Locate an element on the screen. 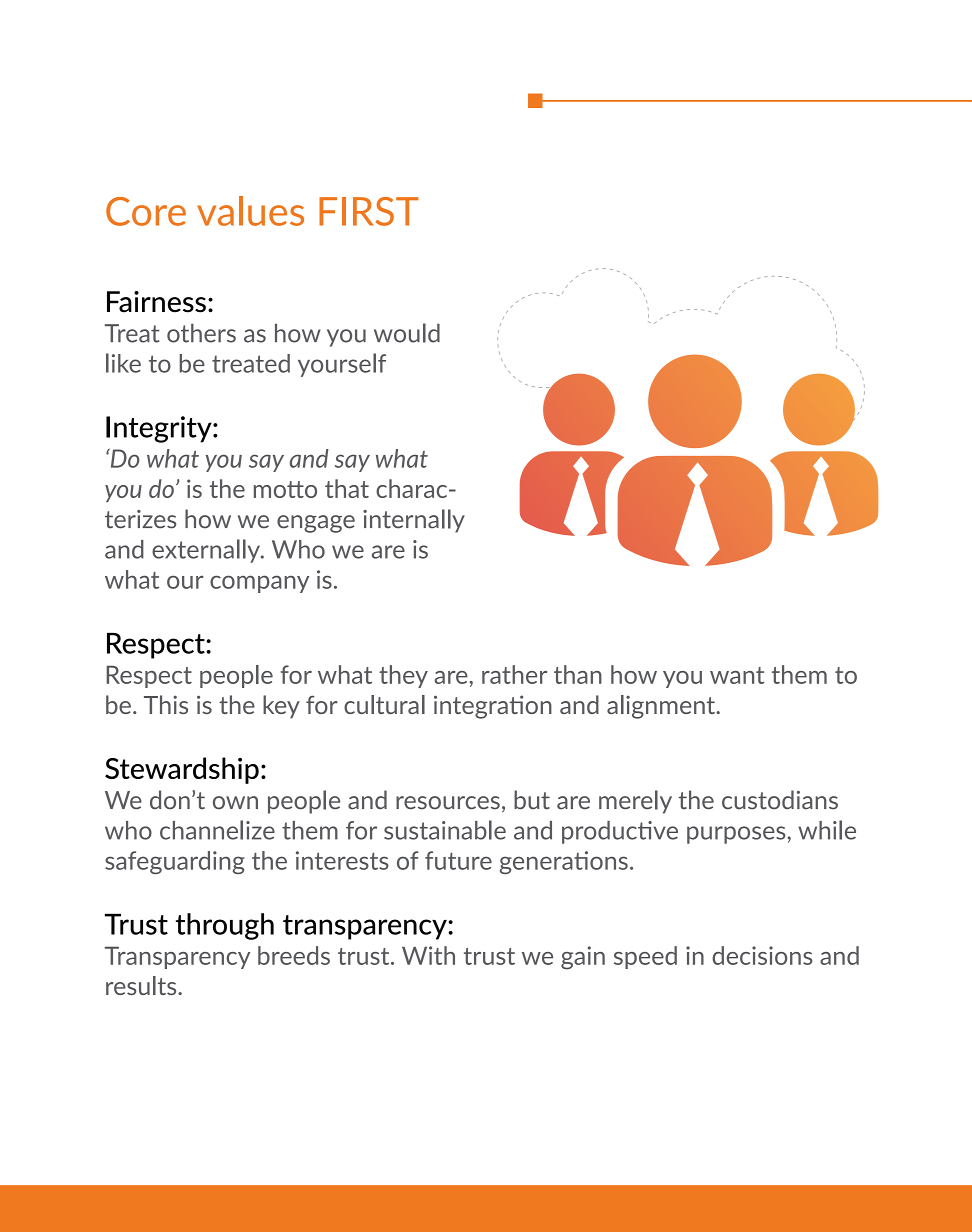  values is located at coordinates (250, 211).
